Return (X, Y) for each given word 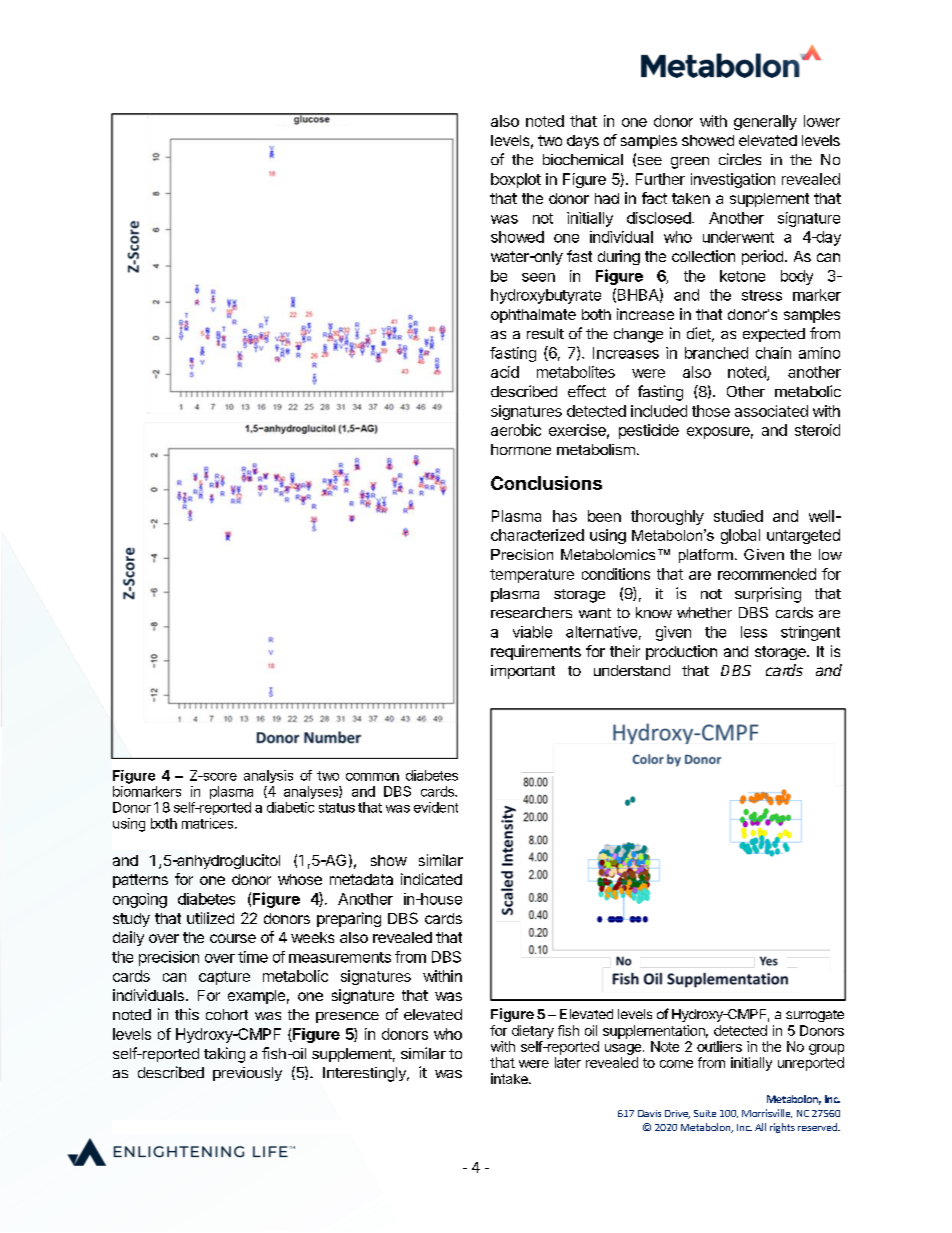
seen (538, 277)
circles (740, 159)
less (754, 632)
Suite (705, 1113)
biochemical (583, 159)
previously (247, 1074)
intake (510, 1078)
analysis (268, 776)
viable (532, 632)
